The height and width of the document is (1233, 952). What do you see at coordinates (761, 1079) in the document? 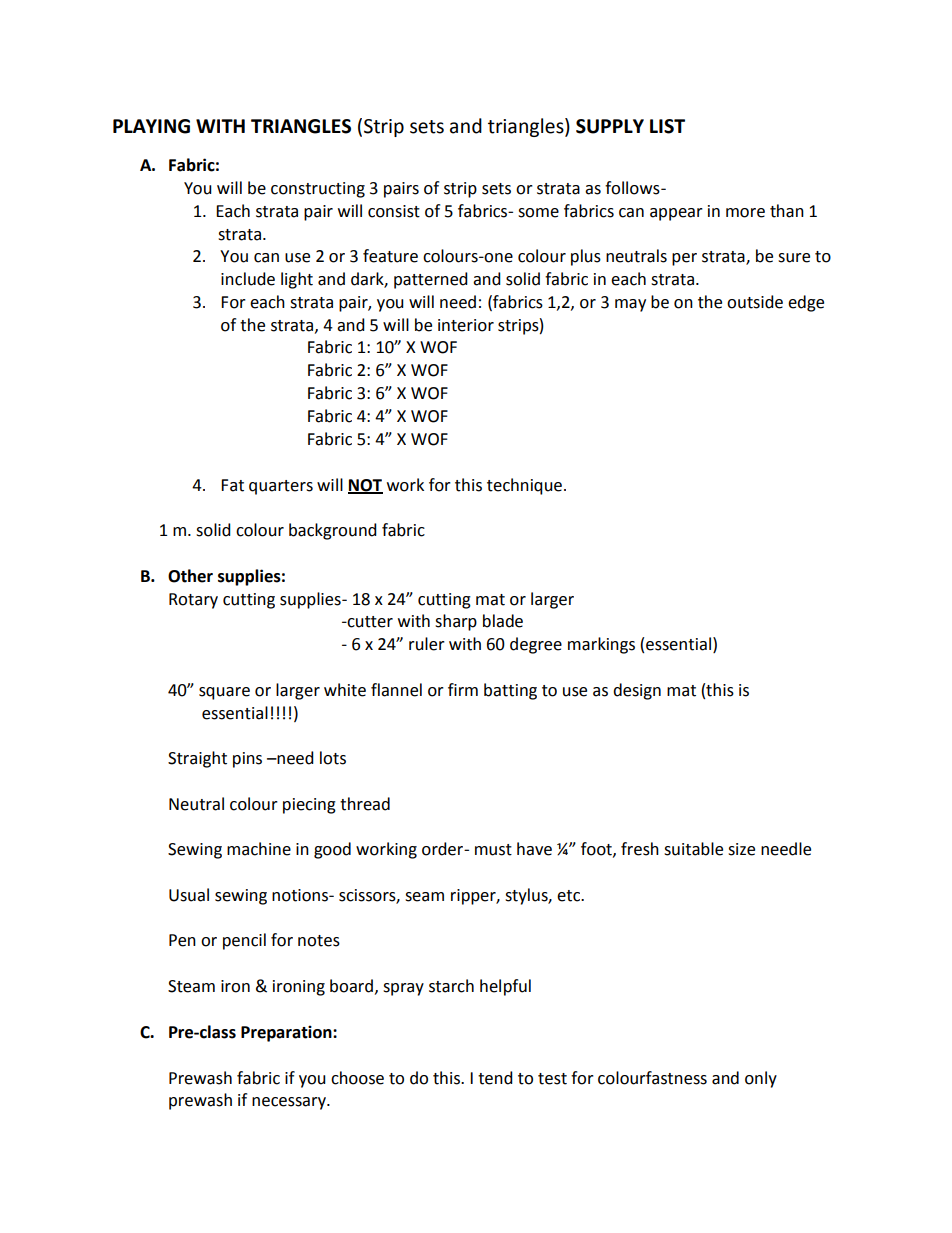
I see `only` at bounding box center [761, 1079].
